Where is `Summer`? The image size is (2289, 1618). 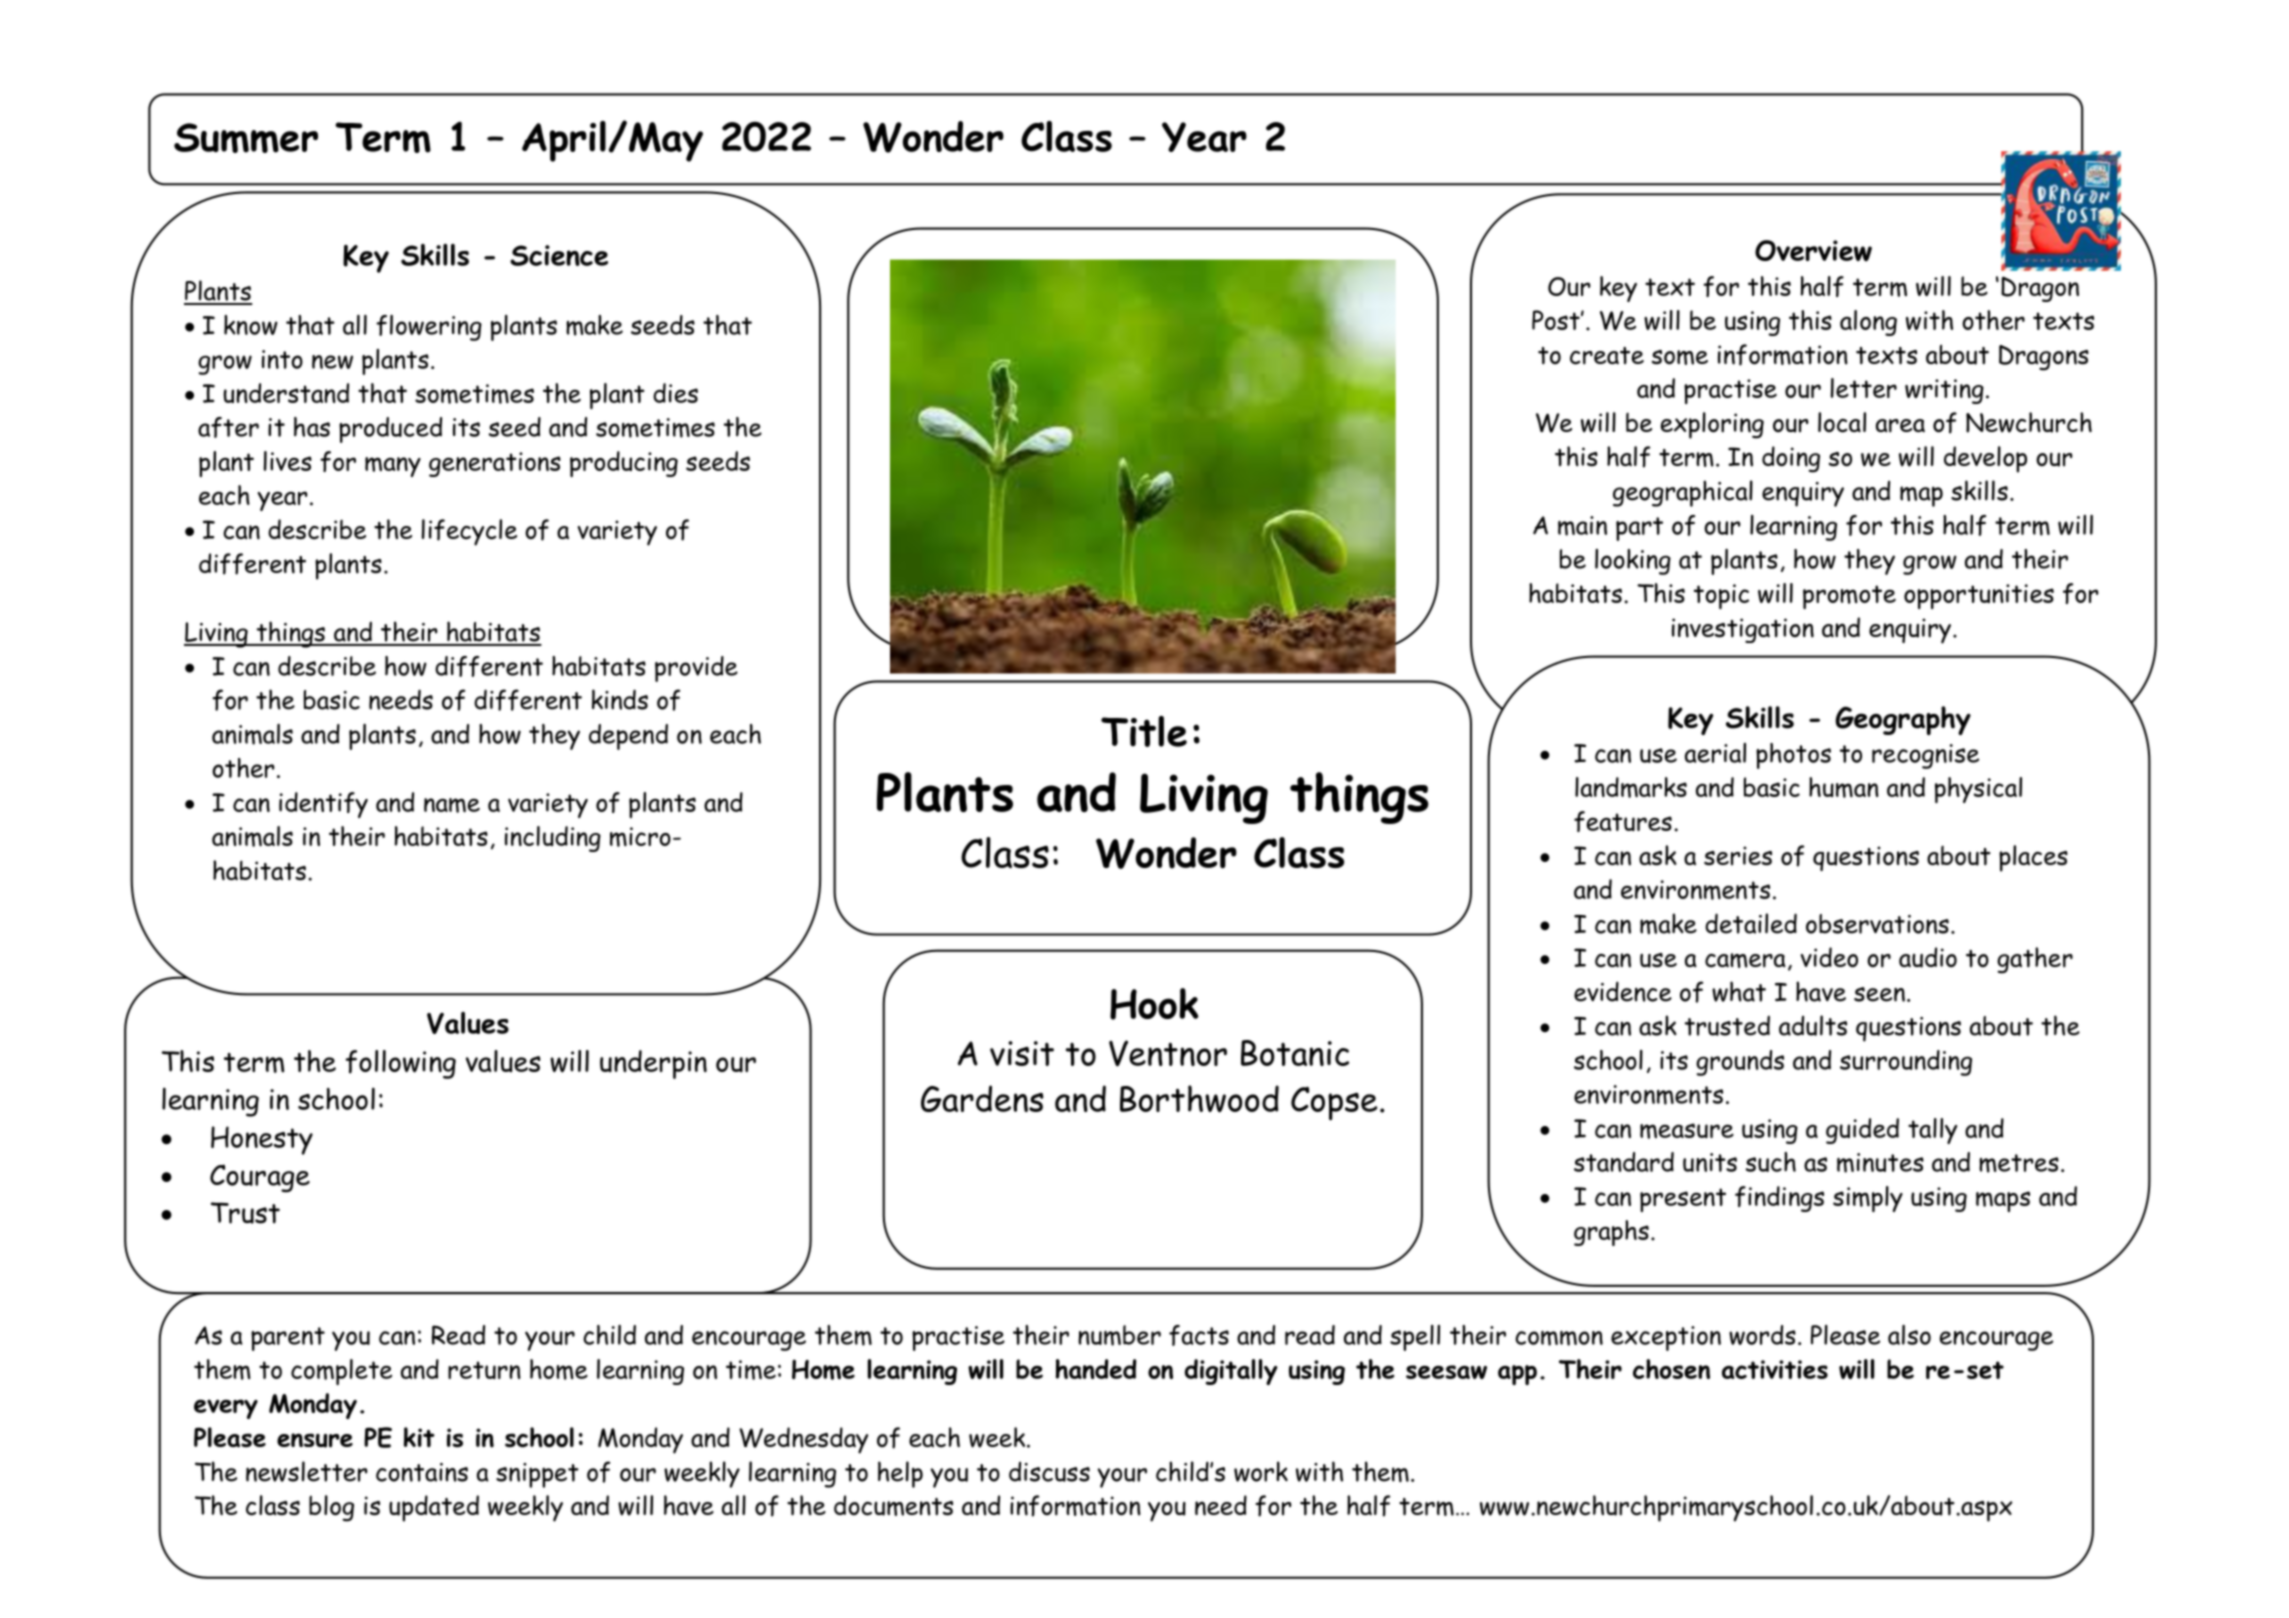 Summer is located at coordinates (246, 138).
